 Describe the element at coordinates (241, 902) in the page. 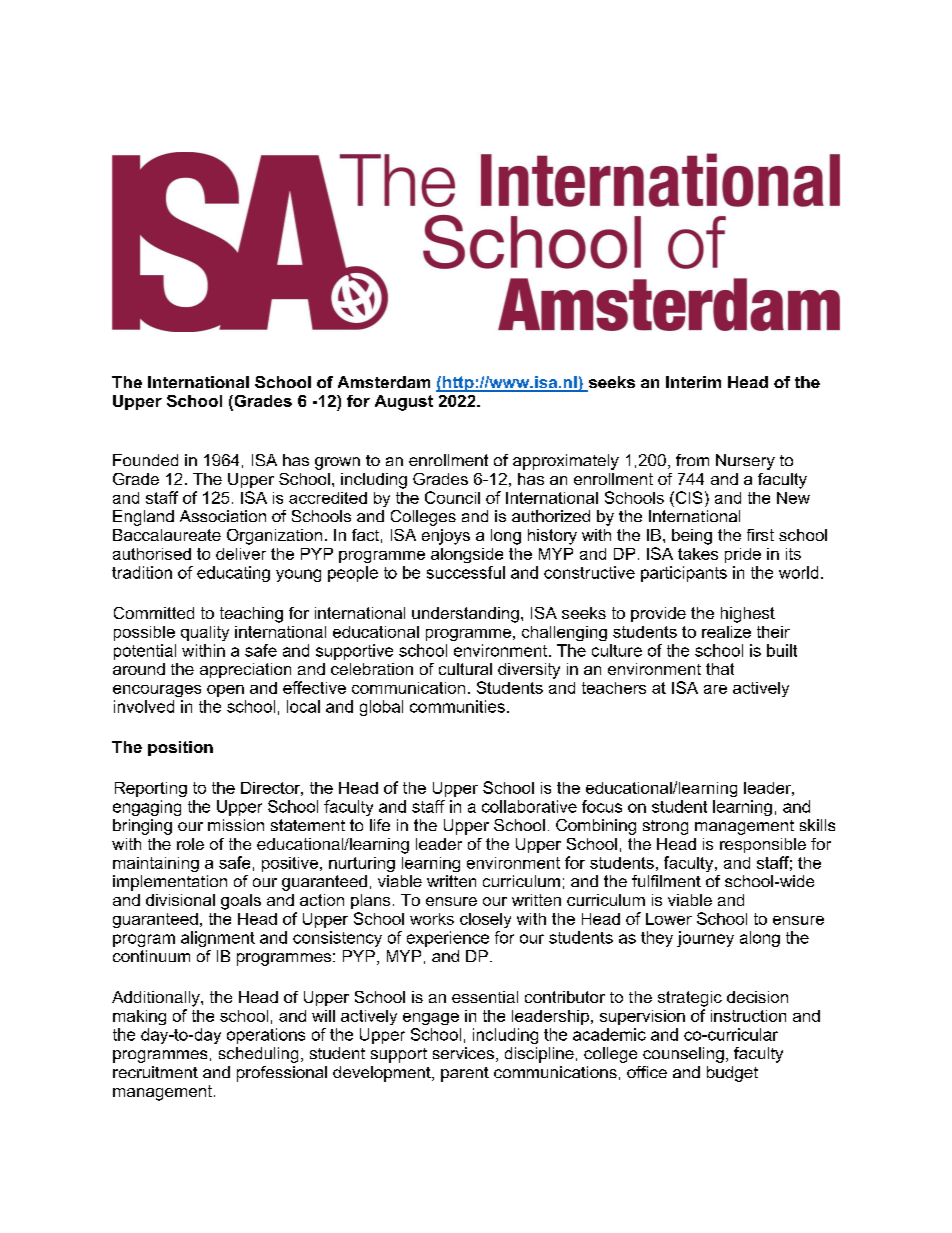

I see `goals` at that location.
